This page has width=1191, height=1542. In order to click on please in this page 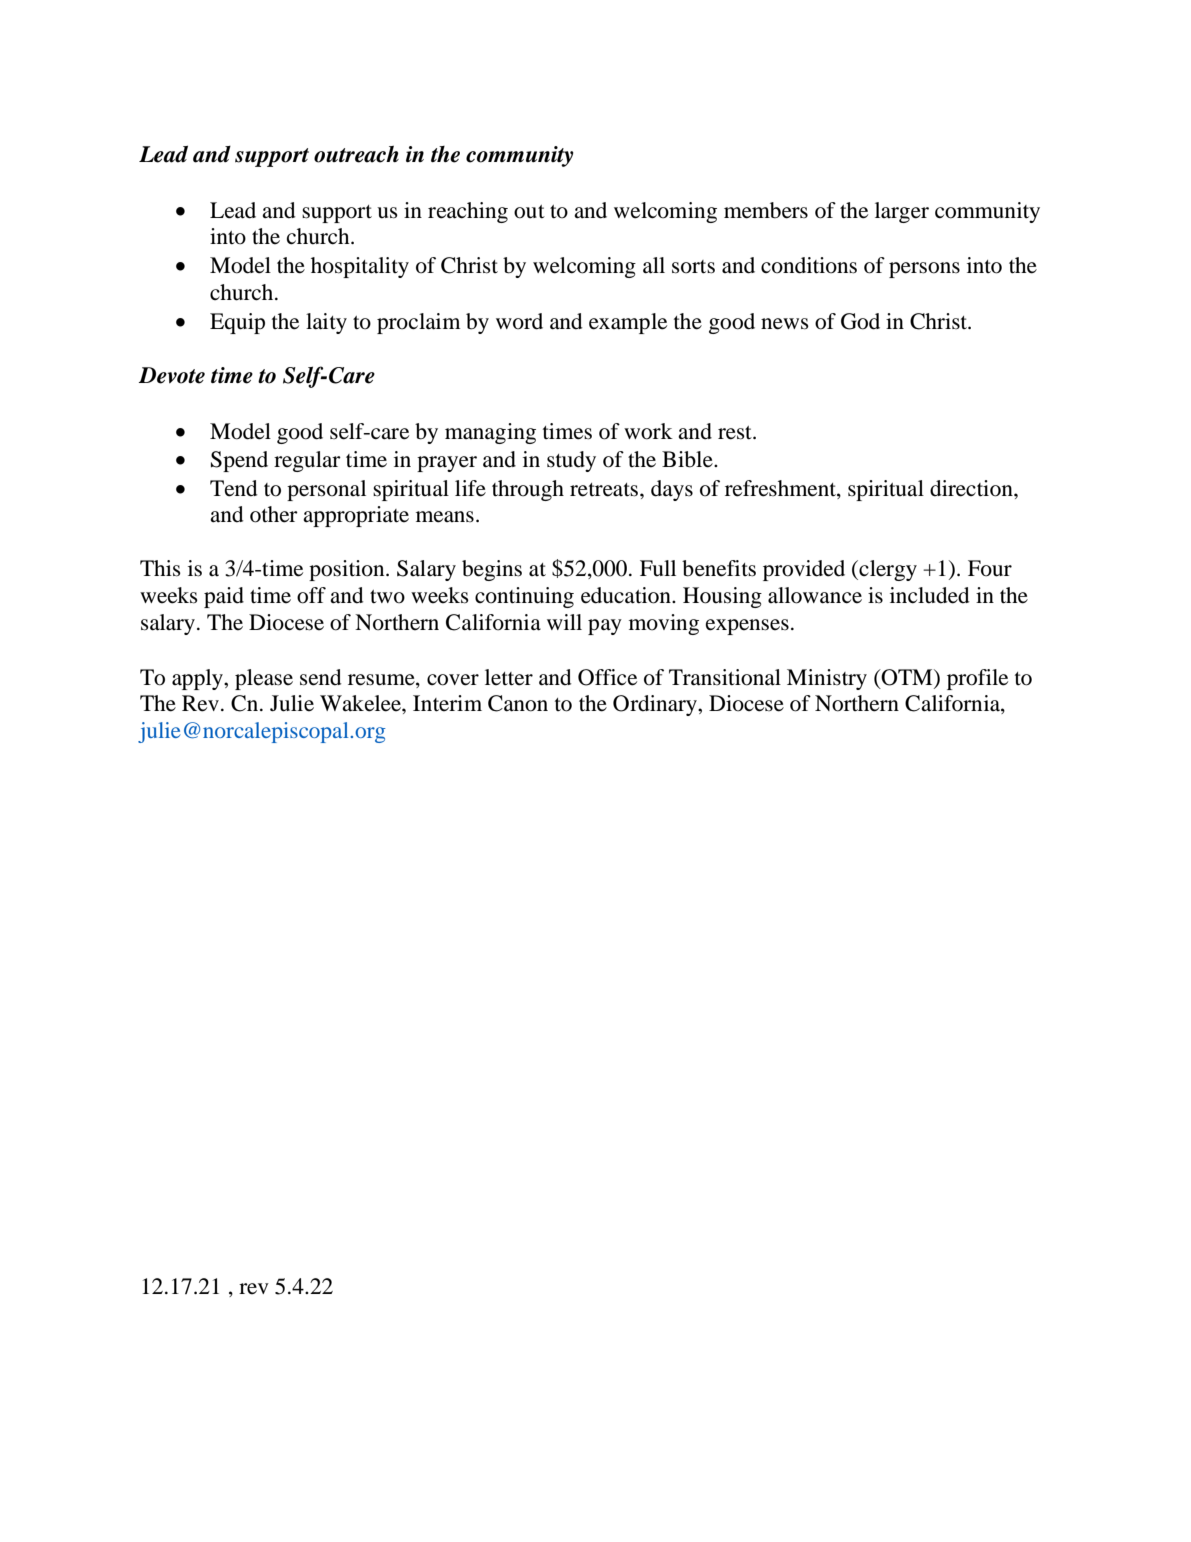, I will do `click(264, 679)`.
